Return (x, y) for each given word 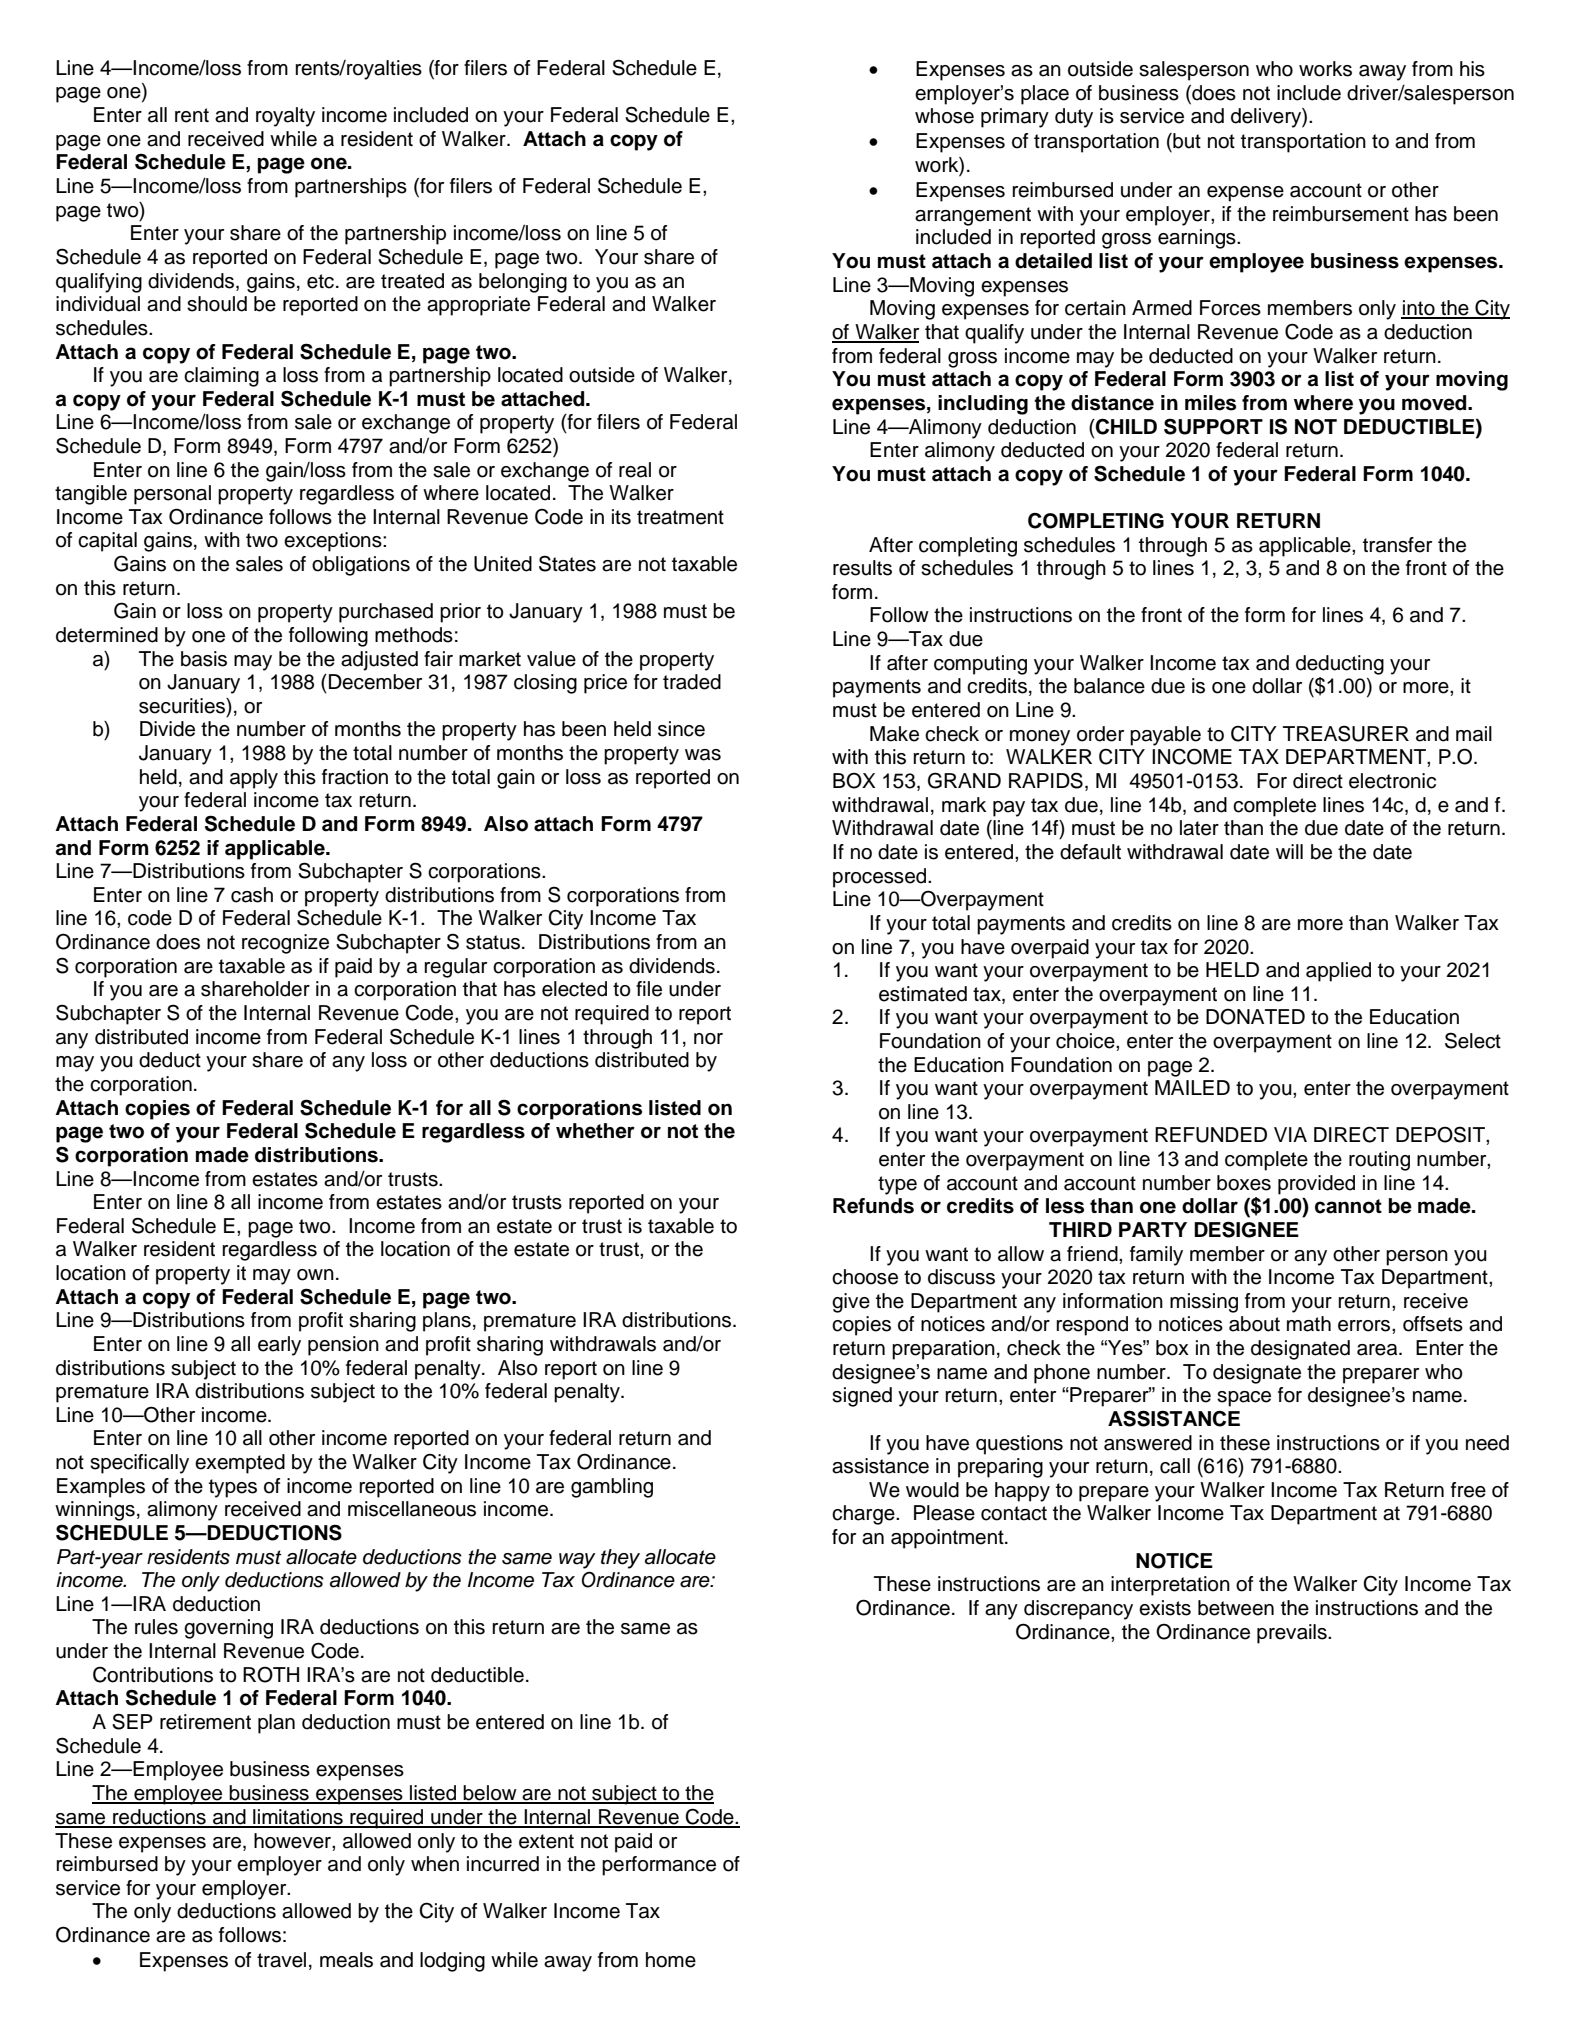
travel (281, 1960)
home (671, 1960)
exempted (240, 1464)
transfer (1397, 545)
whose (944, 116)
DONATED (1255, 1016)
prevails (1293, 1634)
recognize (285, 944)
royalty (285, 117)
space (1244, 1399)
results (862, 568)
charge (864, 1515)
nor (708, 1039)
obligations (361, 566)
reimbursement (1341, 214)
